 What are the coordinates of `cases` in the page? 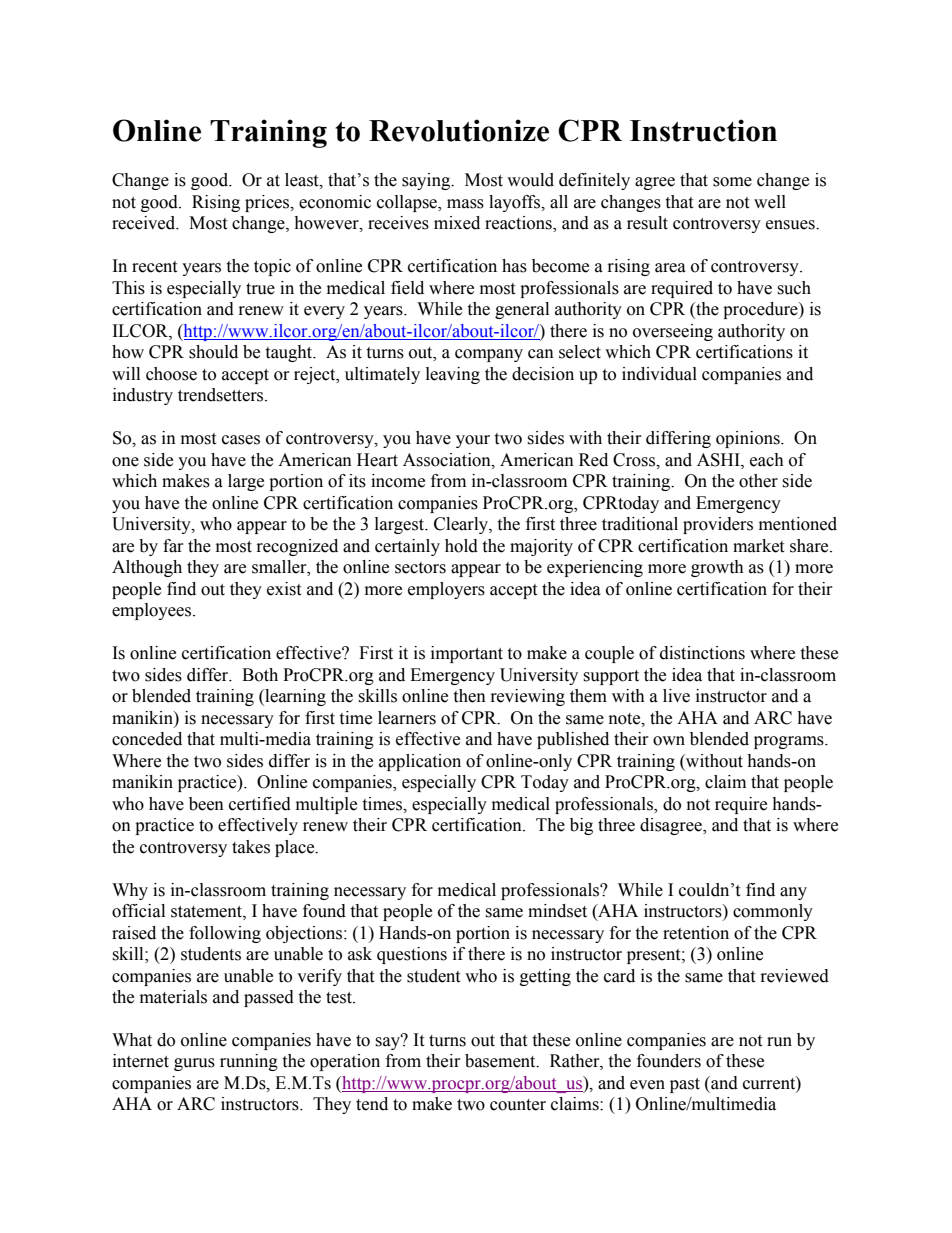 It's located at (241, 440).
